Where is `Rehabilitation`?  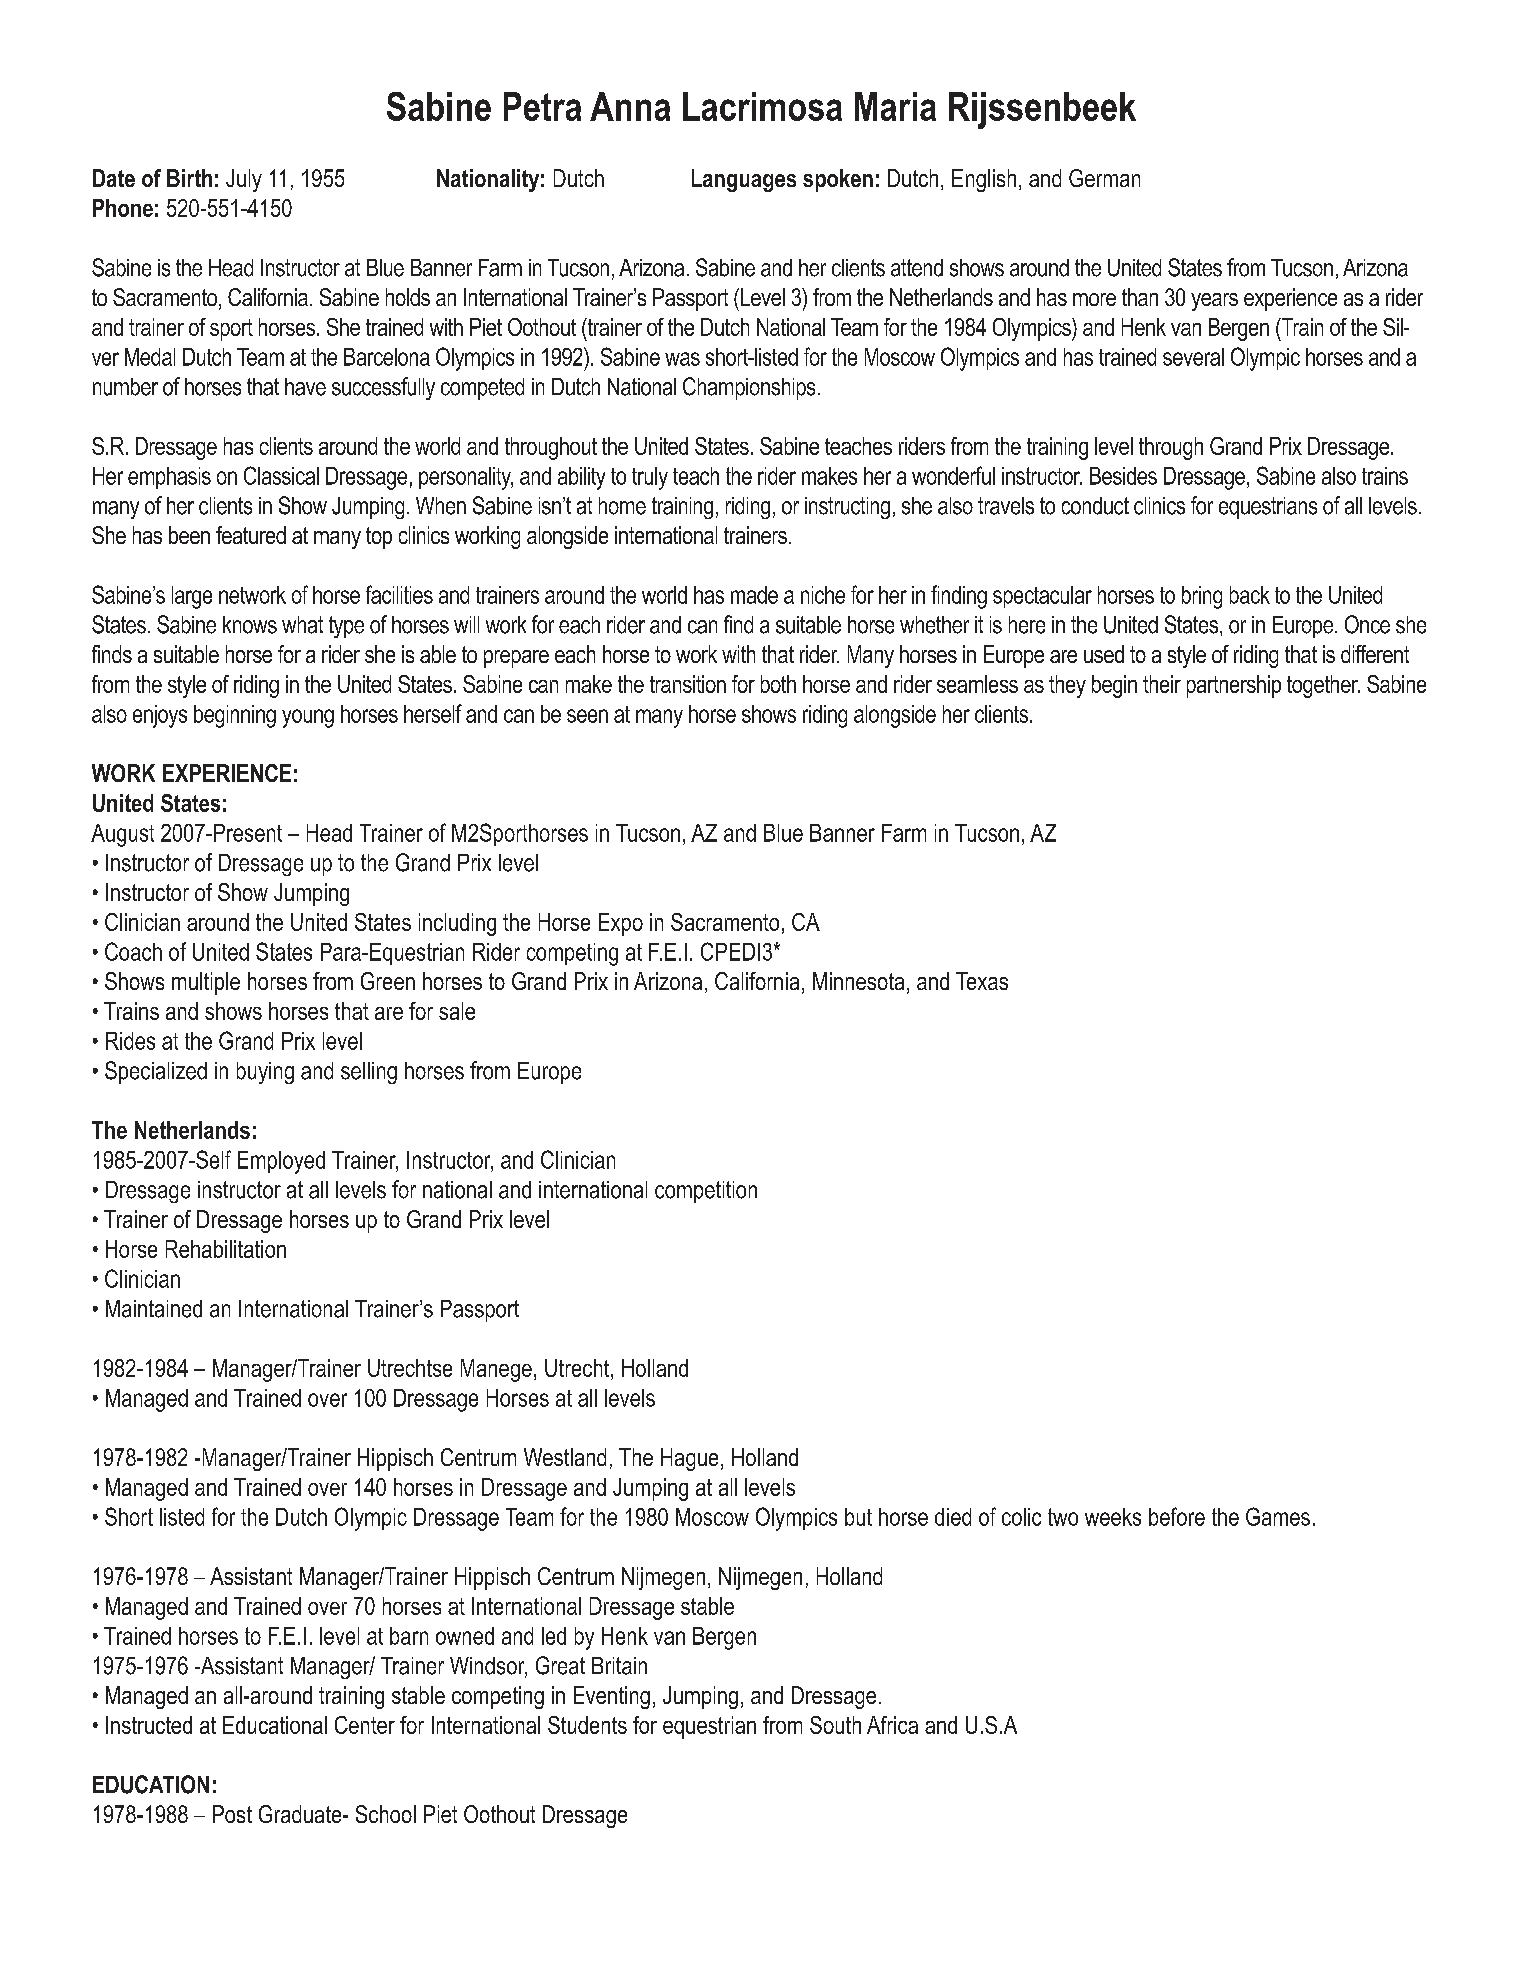 Rehabilitation is located at coordinates (226, 1249).
